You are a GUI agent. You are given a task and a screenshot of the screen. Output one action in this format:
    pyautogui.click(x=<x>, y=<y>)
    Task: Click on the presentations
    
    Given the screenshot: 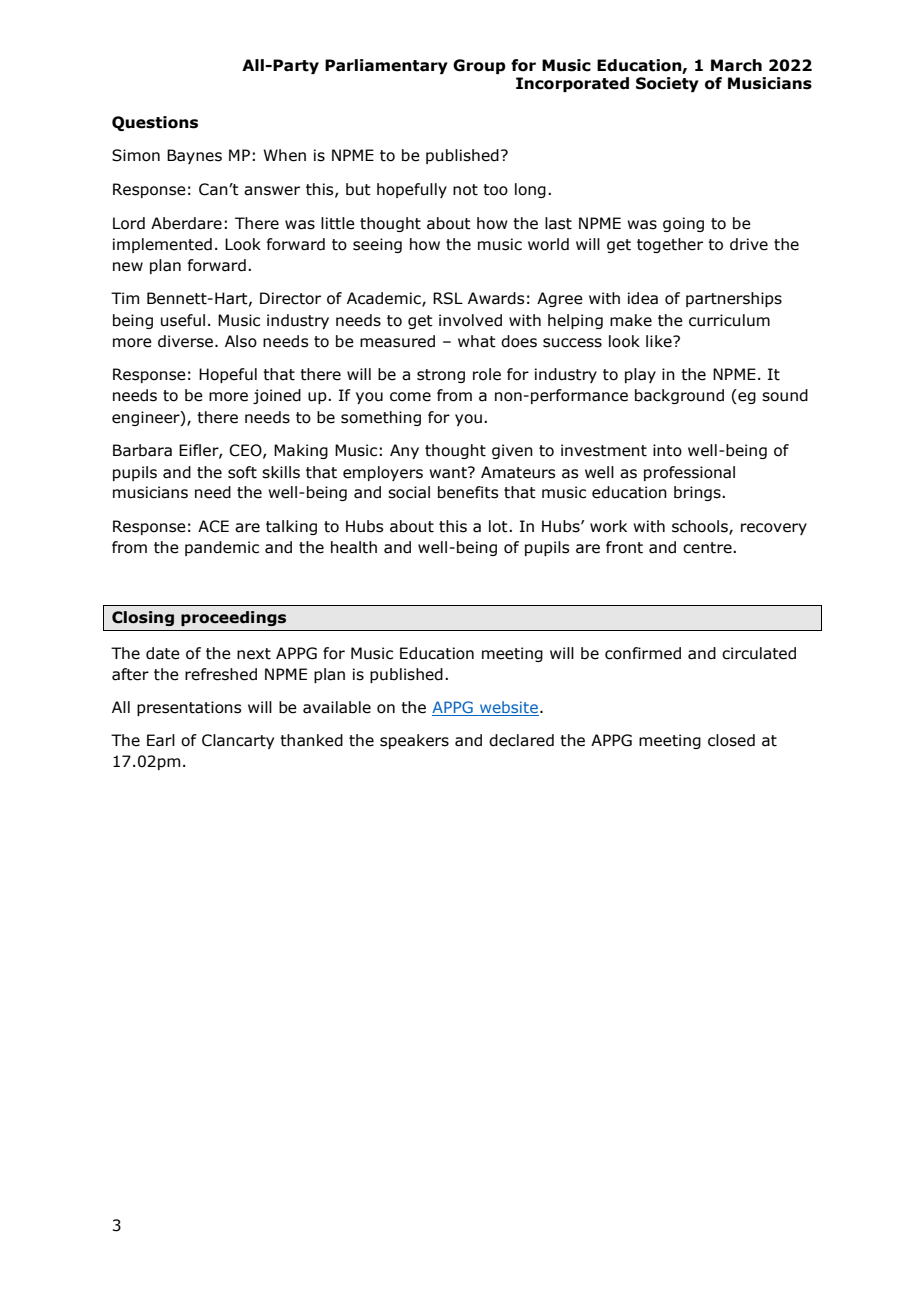 What is the action you would take?
    pyautogui.click(x=189, y=708)
